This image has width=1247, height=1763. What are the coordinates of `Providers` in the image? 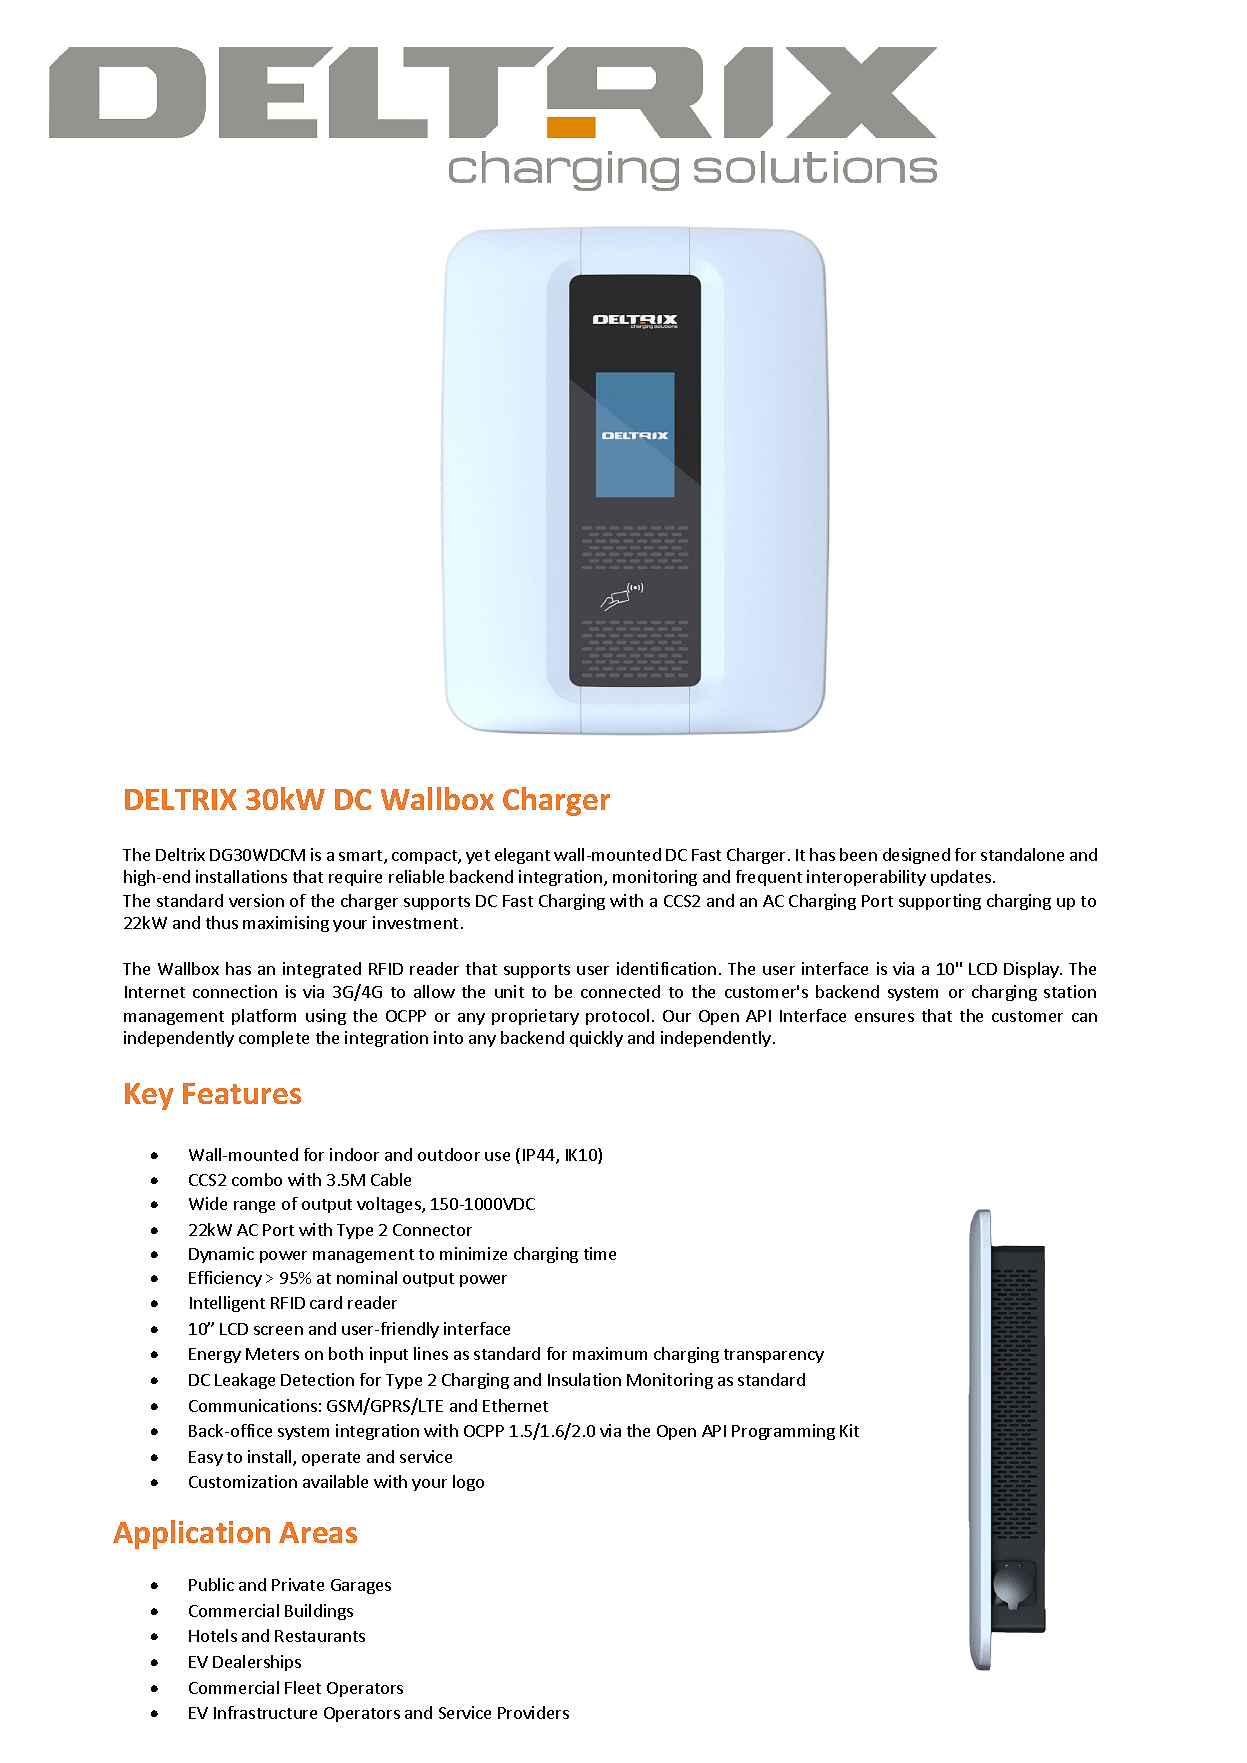 It's located at (533, 1712).
